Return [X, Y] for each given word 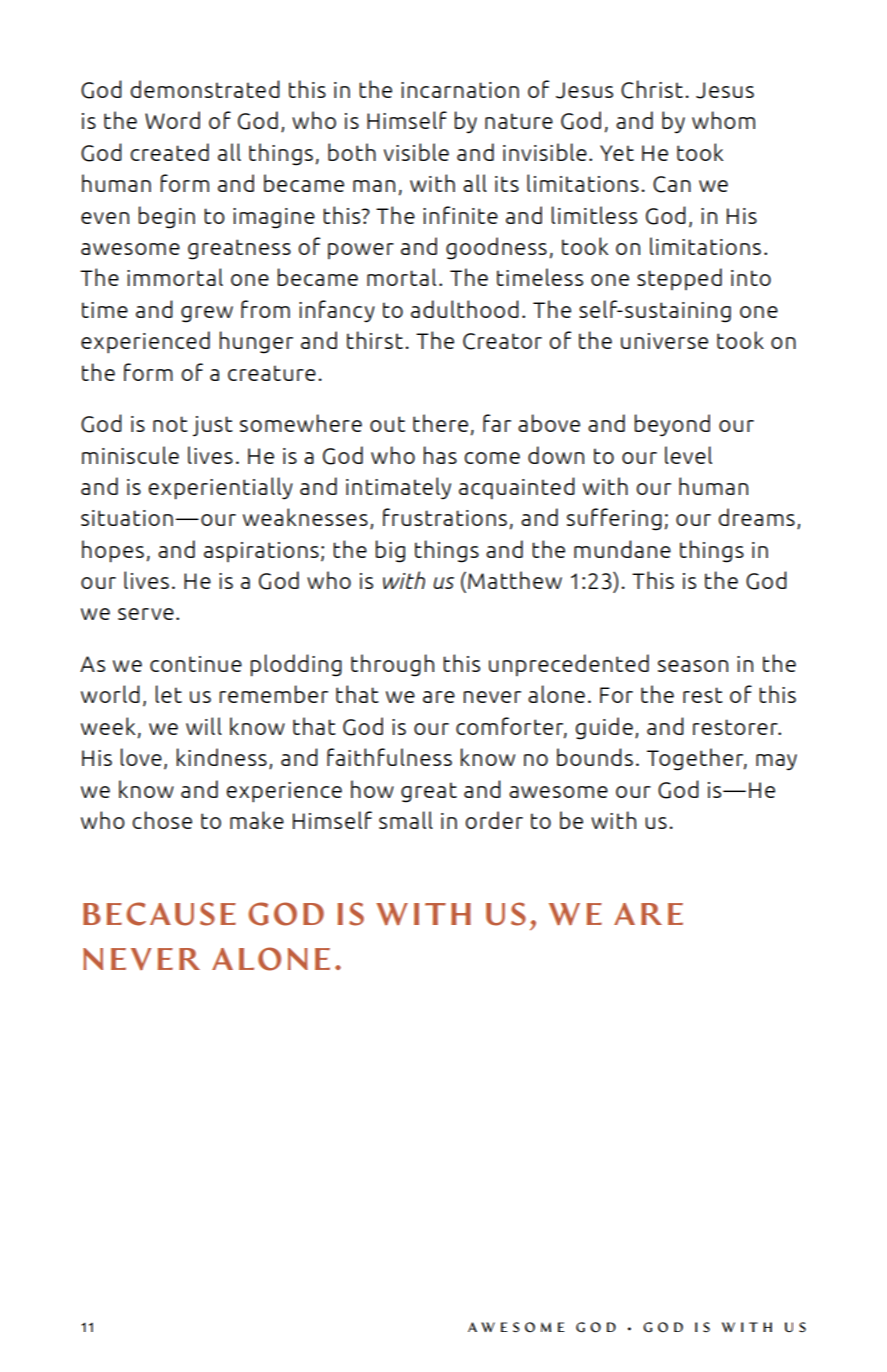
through [392, 665]
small [406, 820]
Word [172, 120]
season [693, 666]
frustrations [445, 517]
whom [723, 120]
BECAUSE [159, 914]
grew [207, 314]
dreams [756, 517]
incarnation [460, 90]
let [168, 694]
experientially [221, 488]
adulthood [465, 309]
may [776, 762]
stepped [679, 279]
